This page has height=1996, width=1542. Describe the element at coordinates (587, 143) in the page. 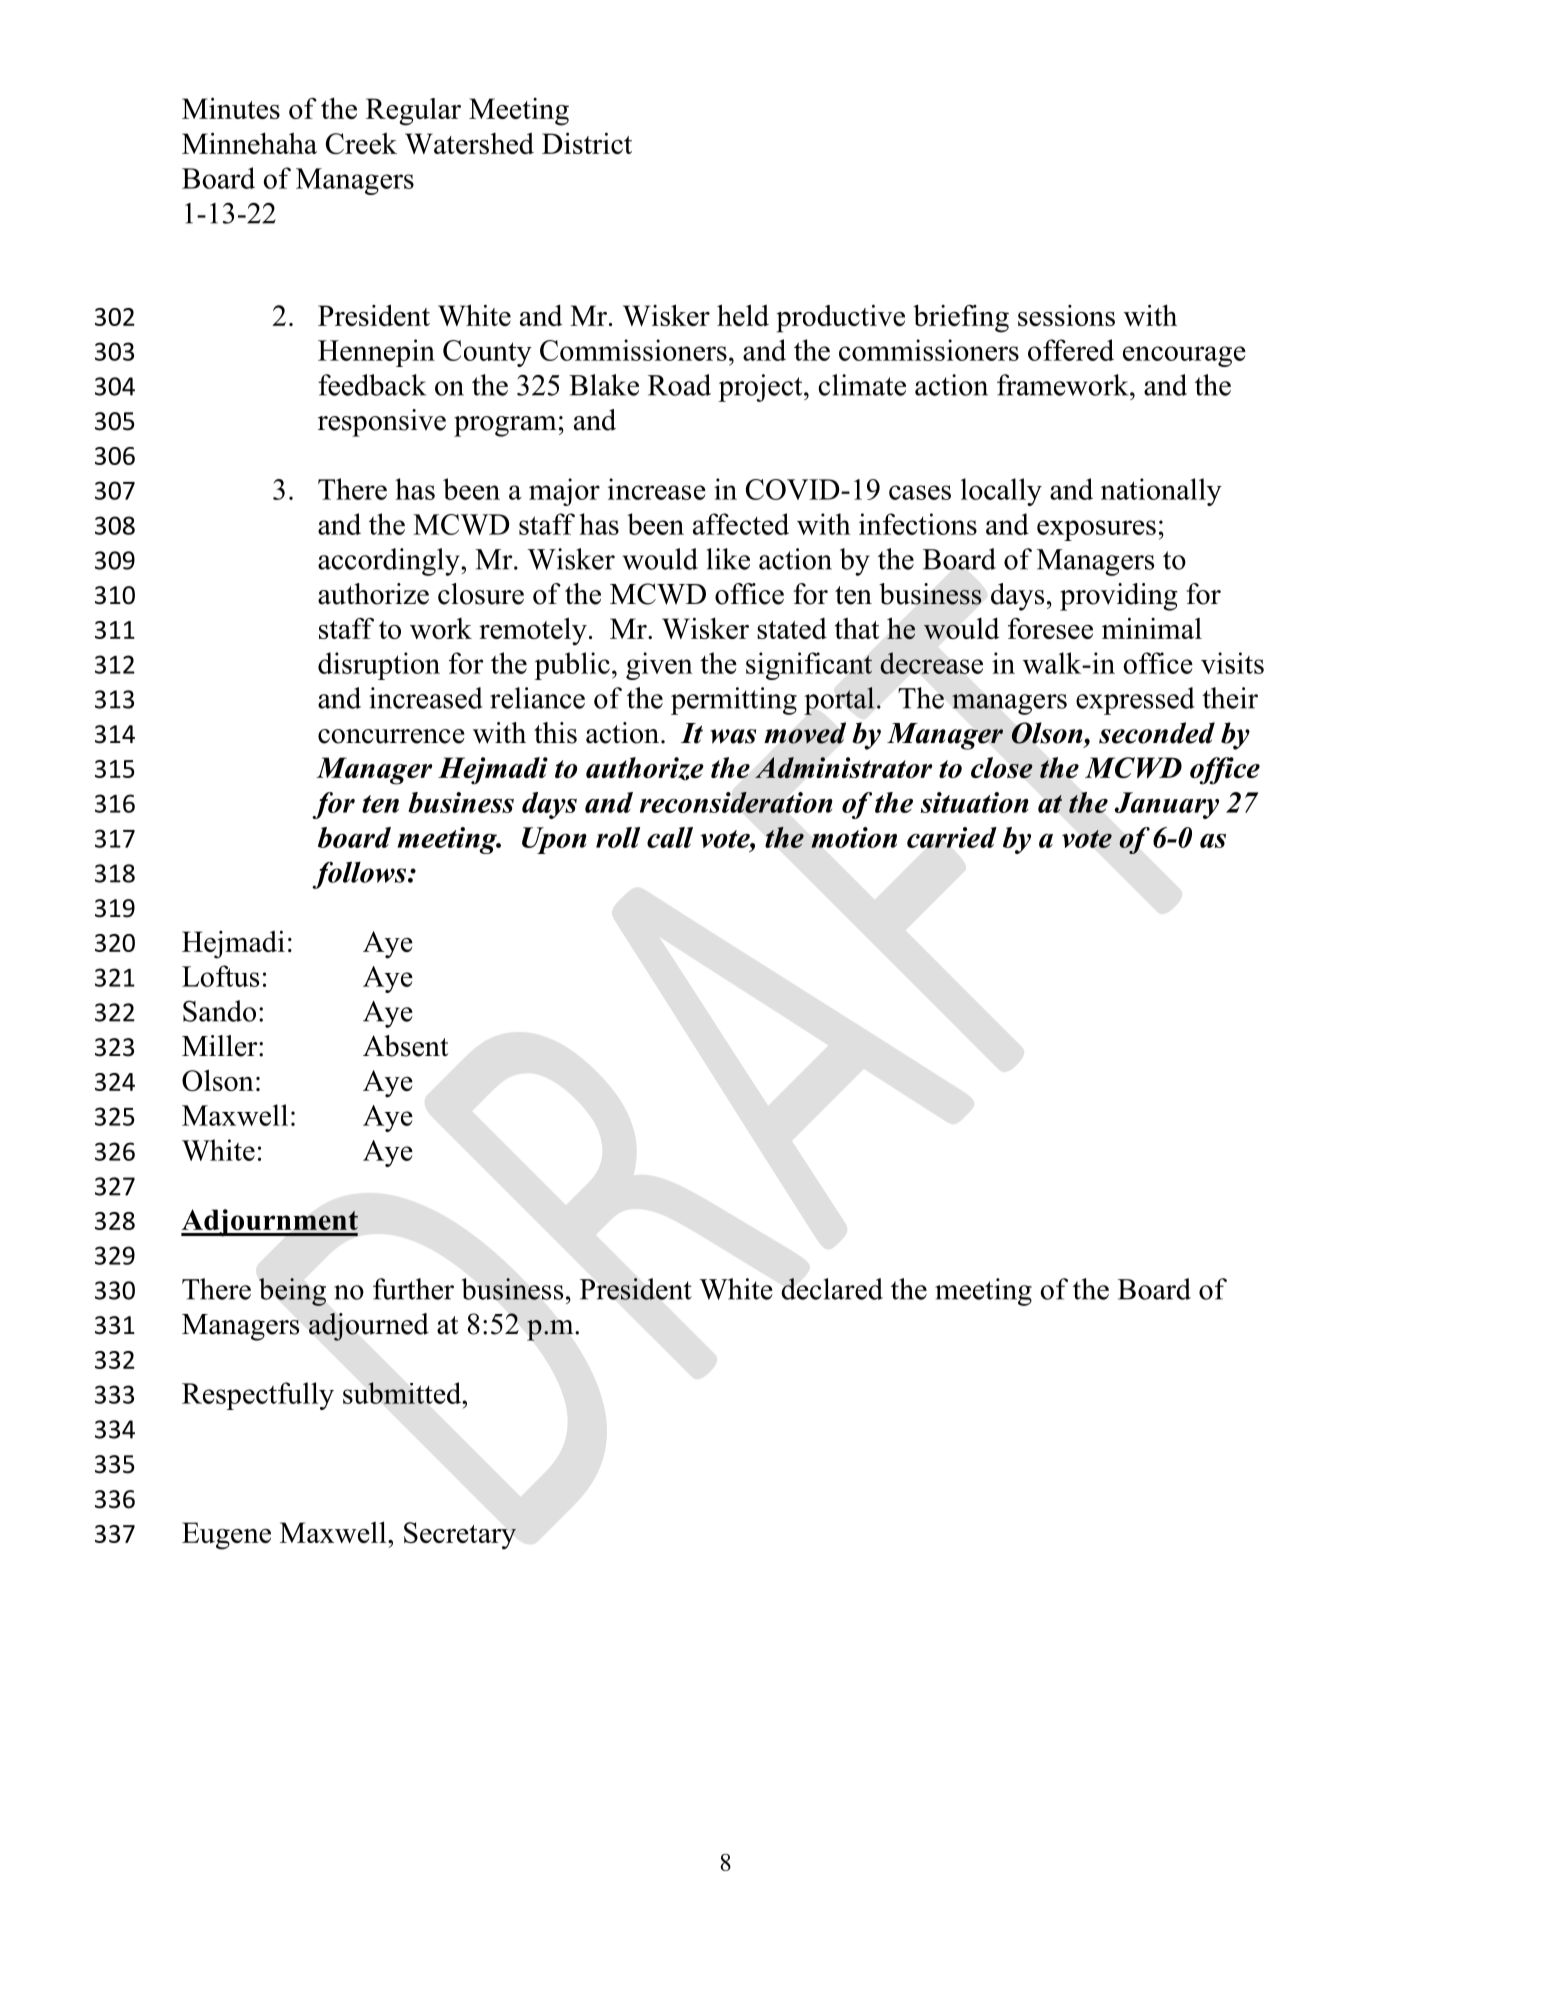

I see `District` at that location.
